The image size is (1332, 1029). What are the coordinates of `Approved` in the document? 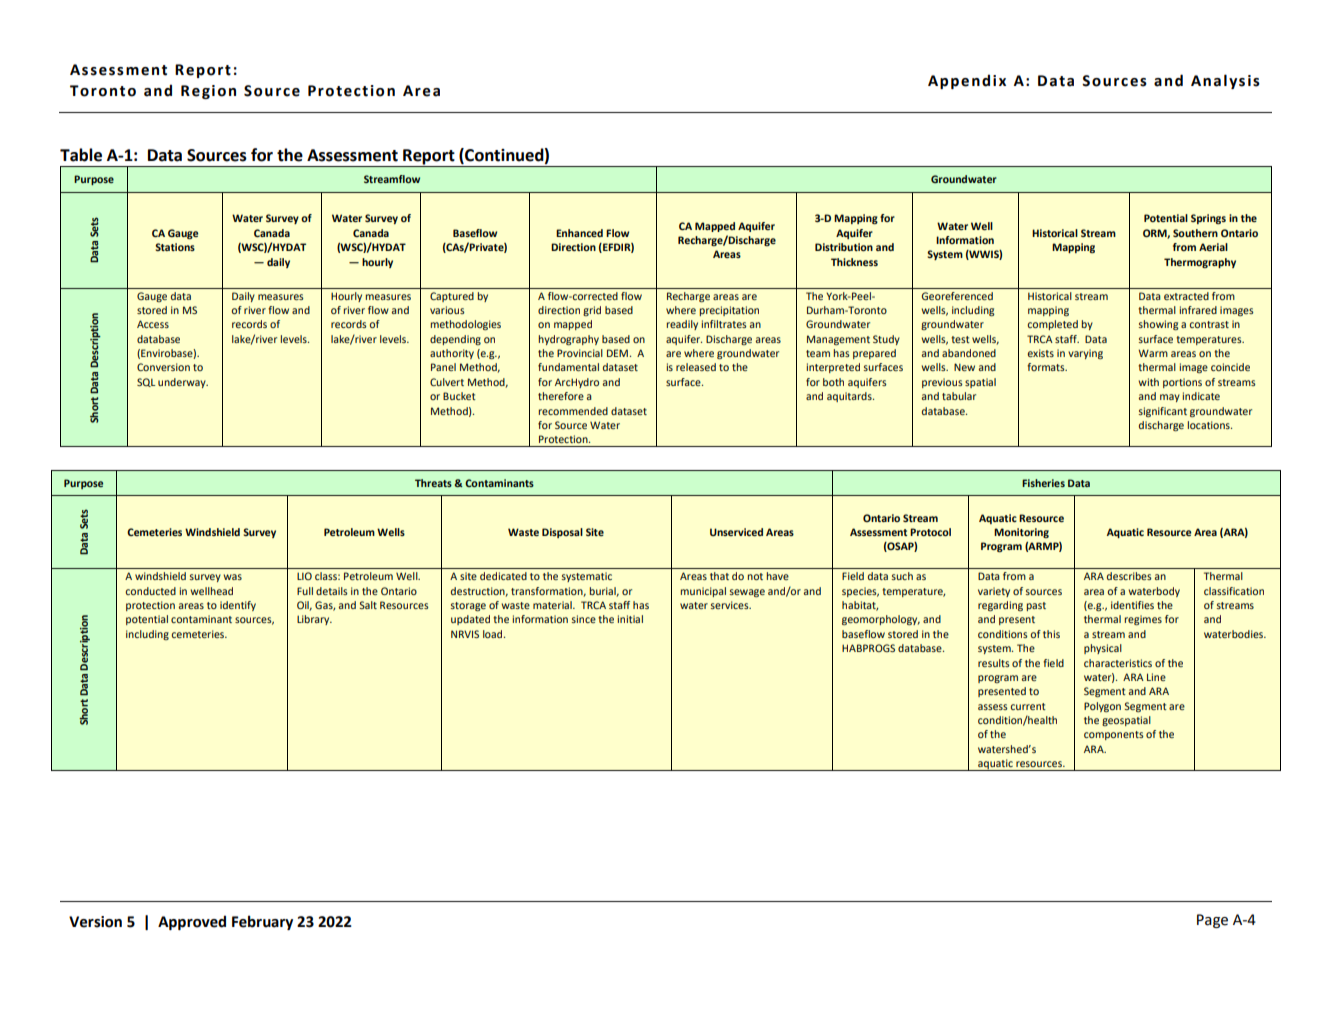 It's located at (192, 922).
